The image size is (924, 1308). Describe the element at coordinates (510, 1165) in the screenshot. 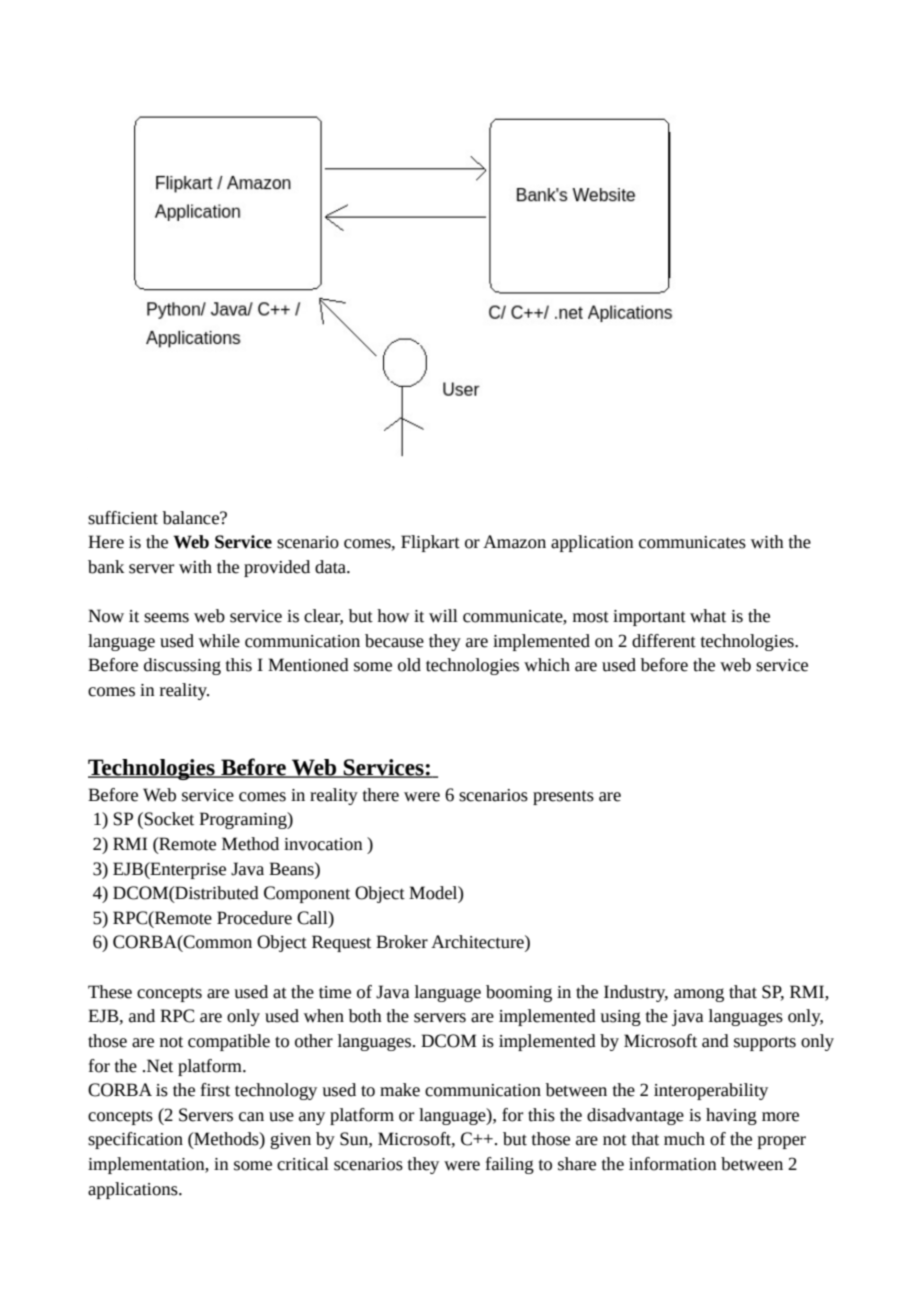

I see `failing` at that location.
